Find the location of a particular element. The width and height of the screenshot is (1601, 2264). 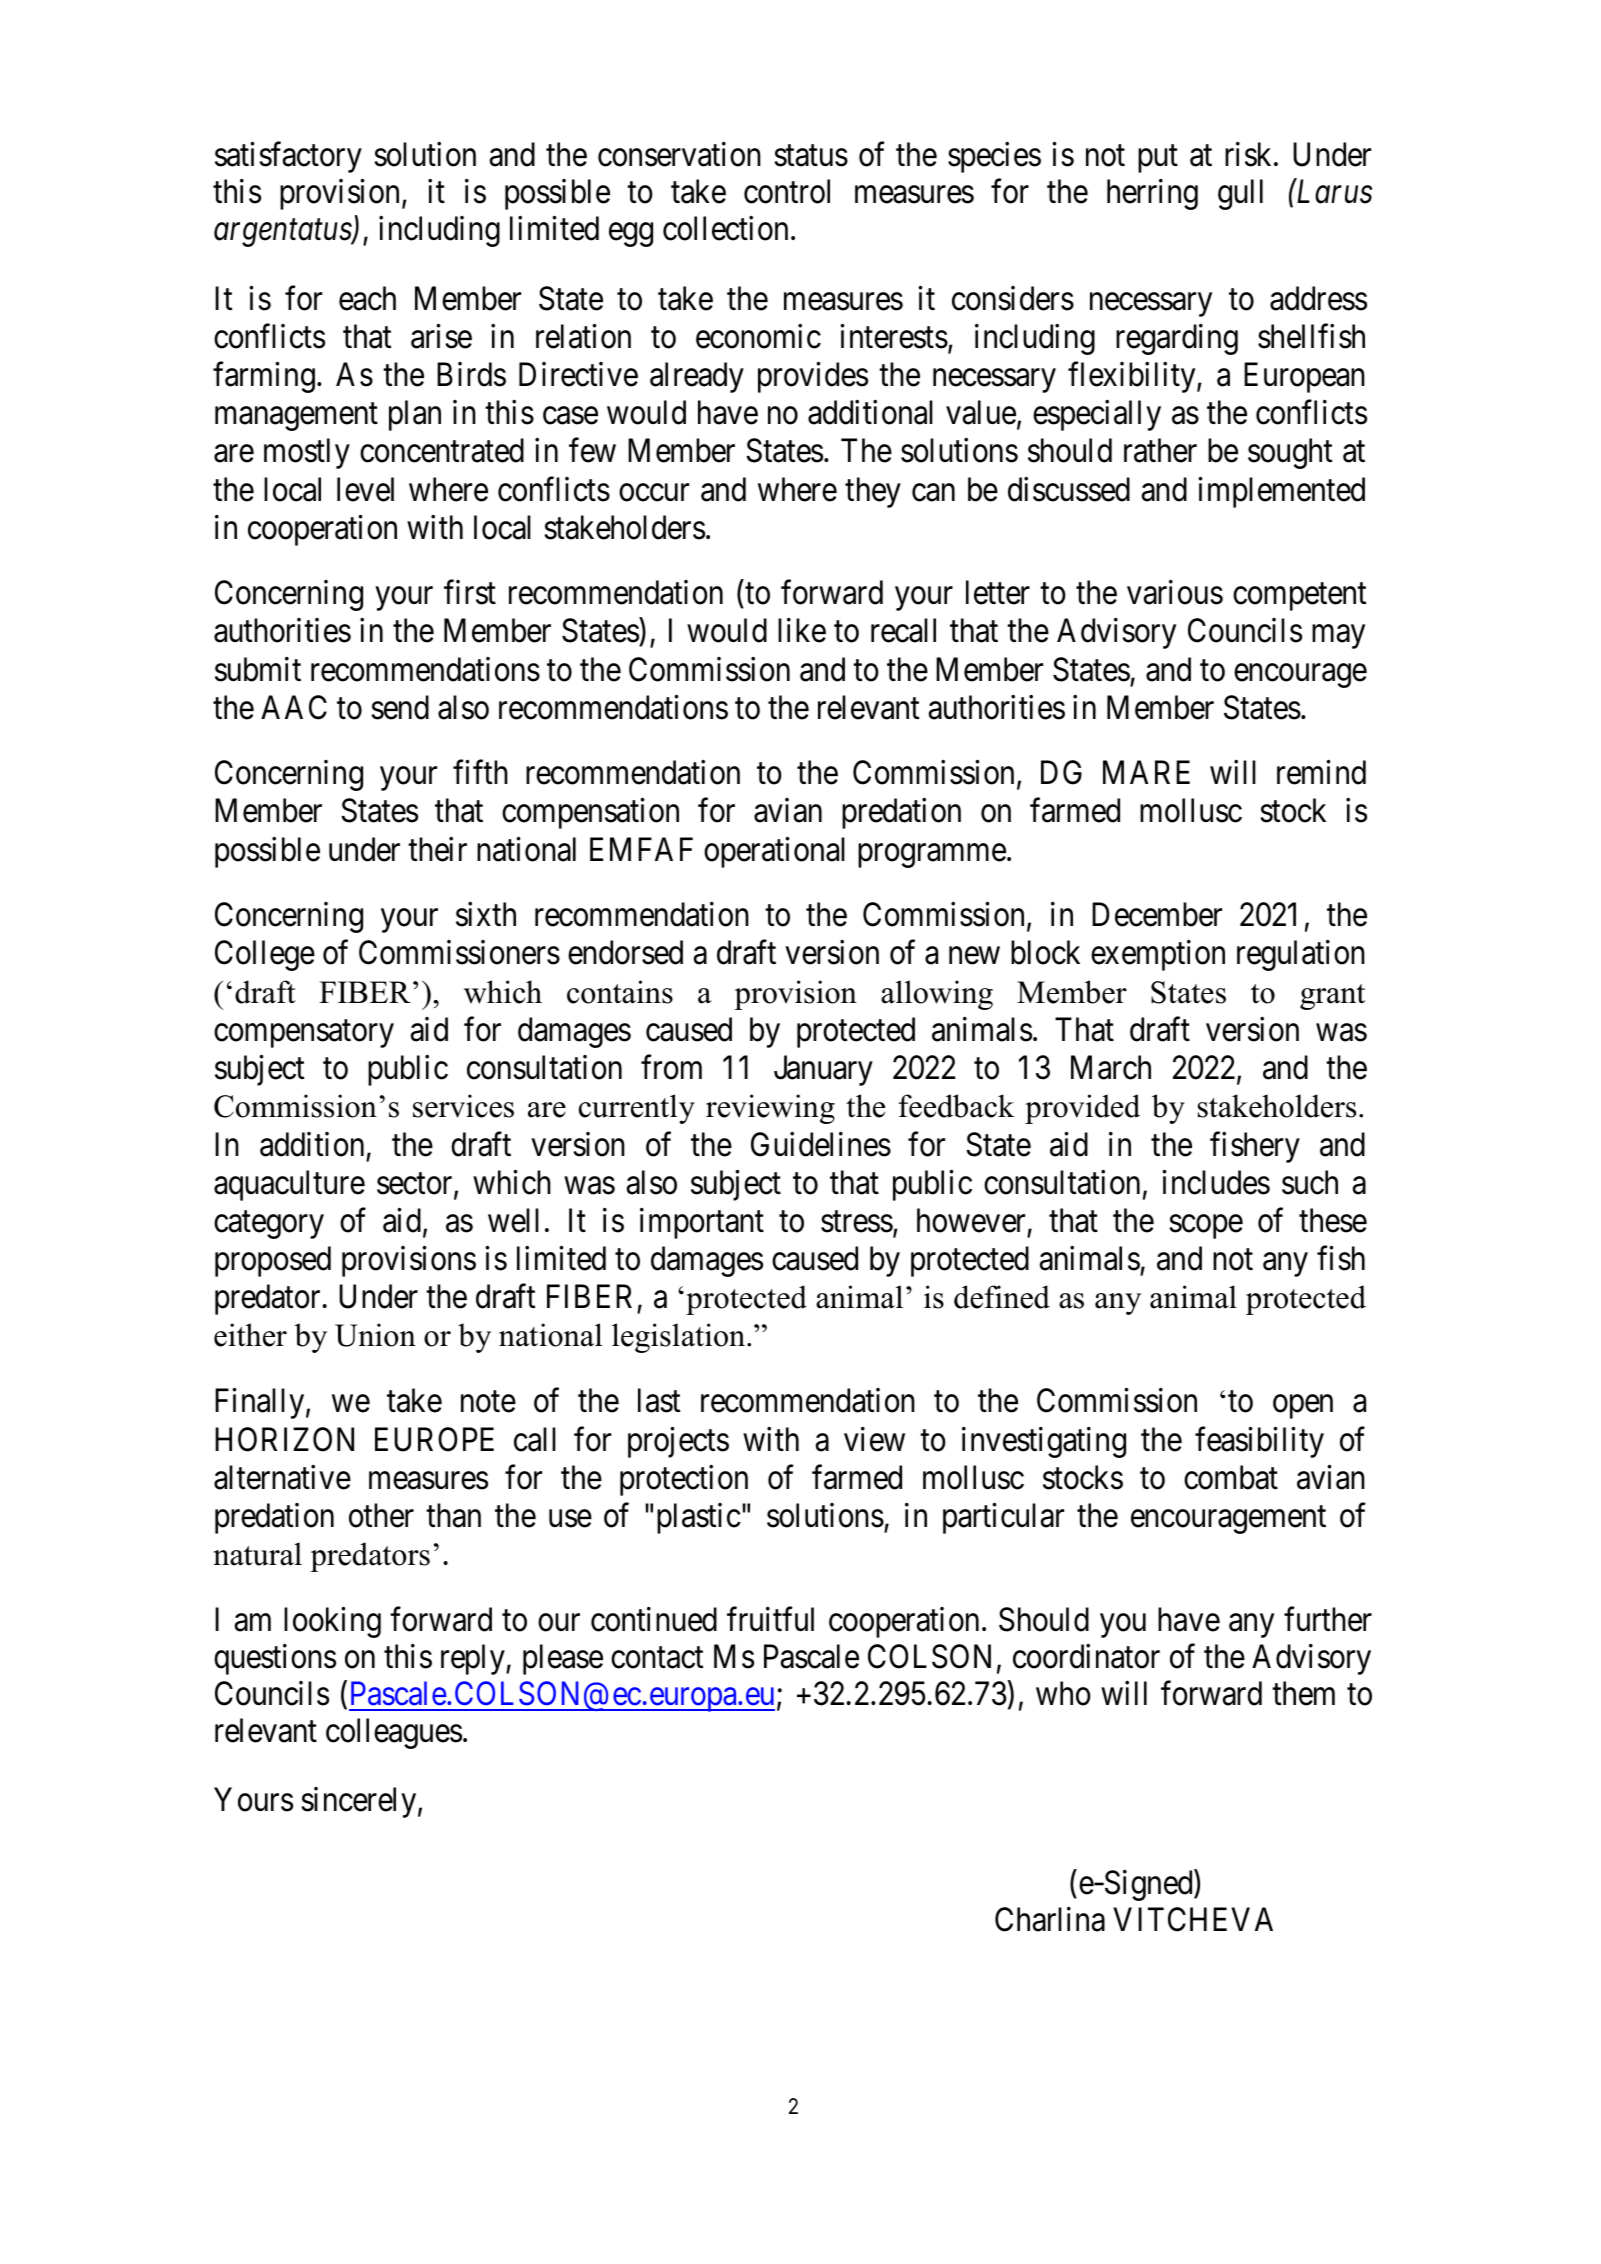

control is located at coordinates (787, 191).
